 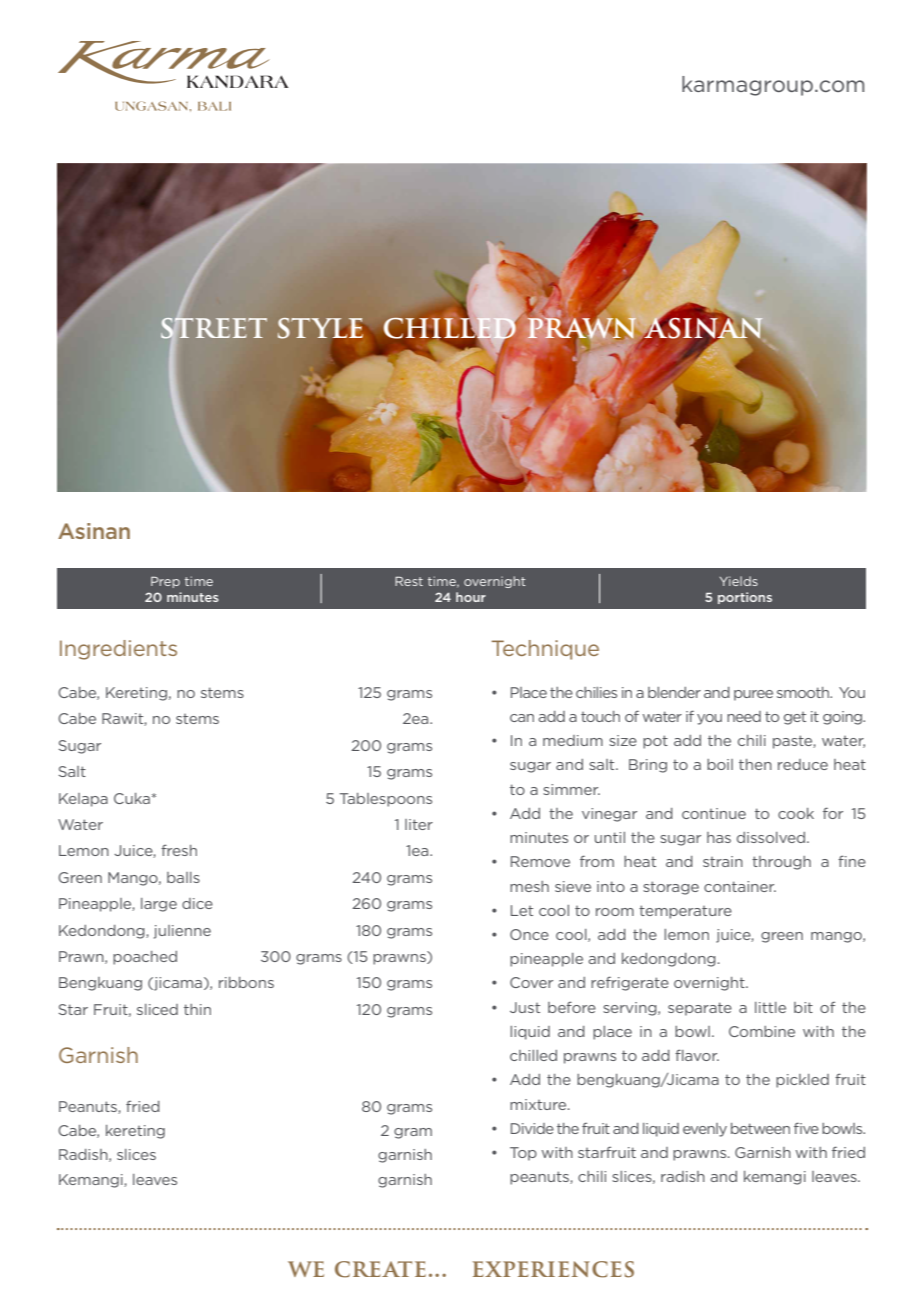 What do you see at coordinates (471, 597) in the screenshot?
I see `hour` at bounding box center [471, 597].
